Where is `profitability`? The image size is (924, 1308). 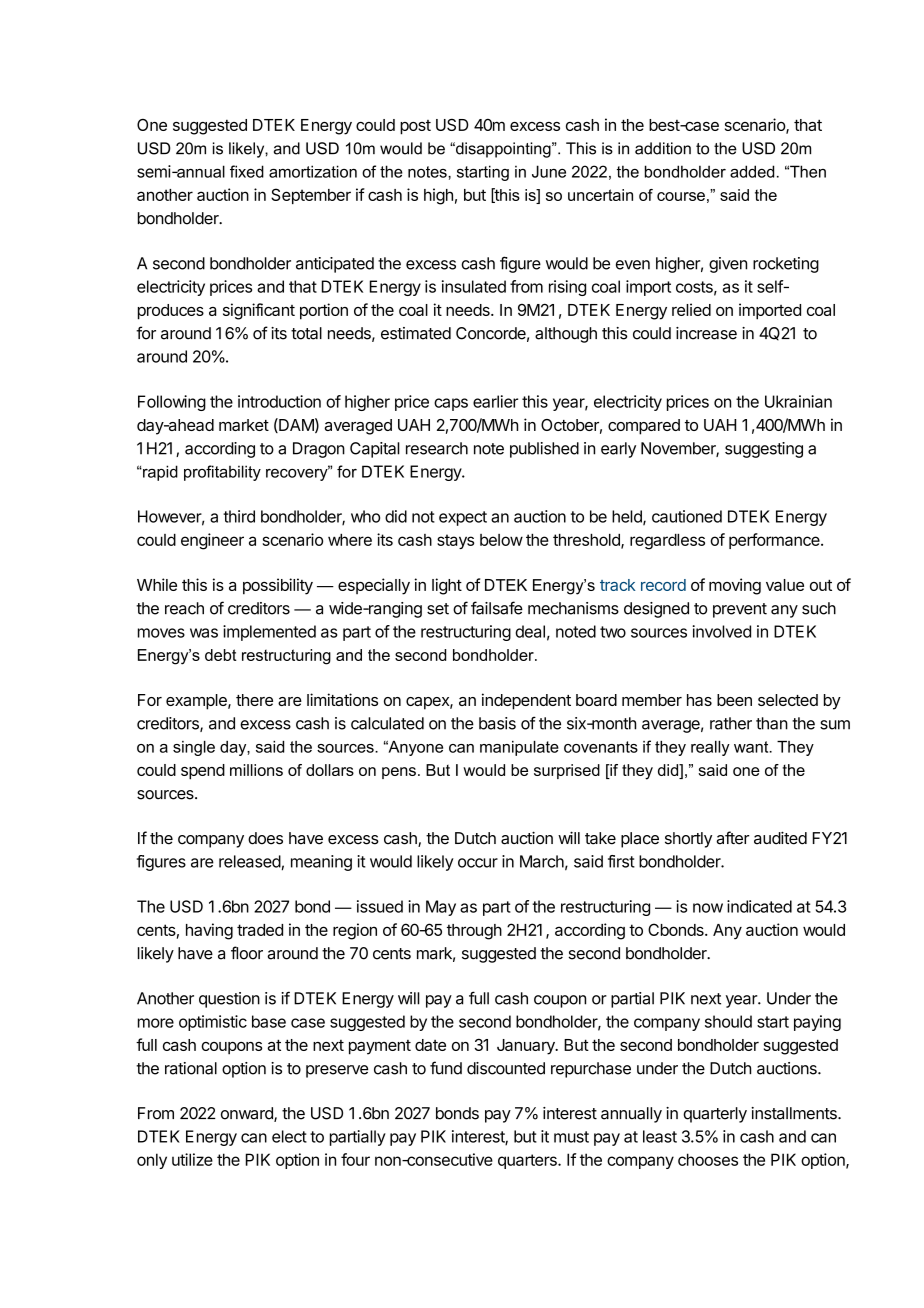 profitability is located at coordinates (222, 473).
